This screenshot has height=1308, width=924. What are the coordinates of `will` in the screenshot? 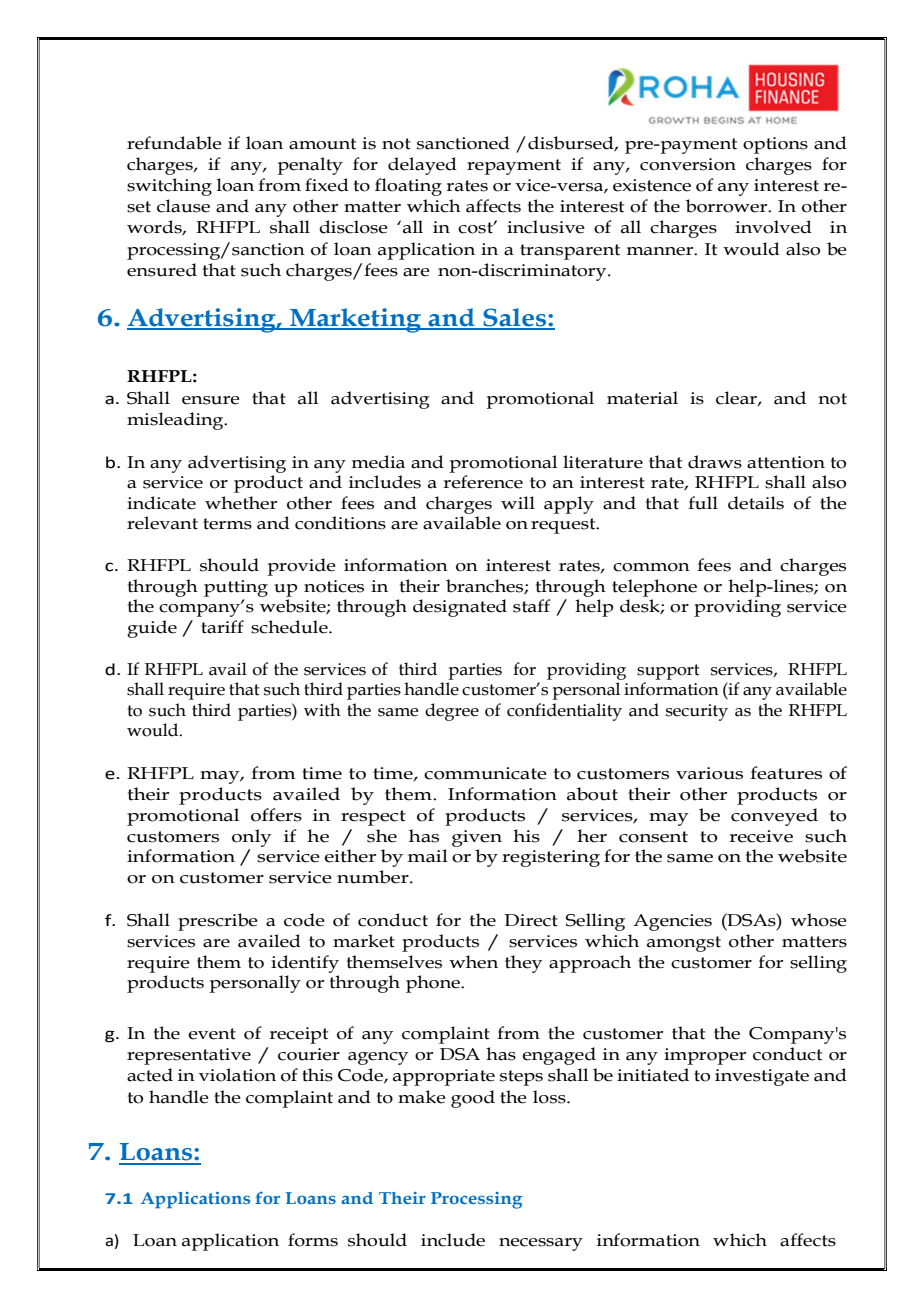 It's located at (518, 502).
